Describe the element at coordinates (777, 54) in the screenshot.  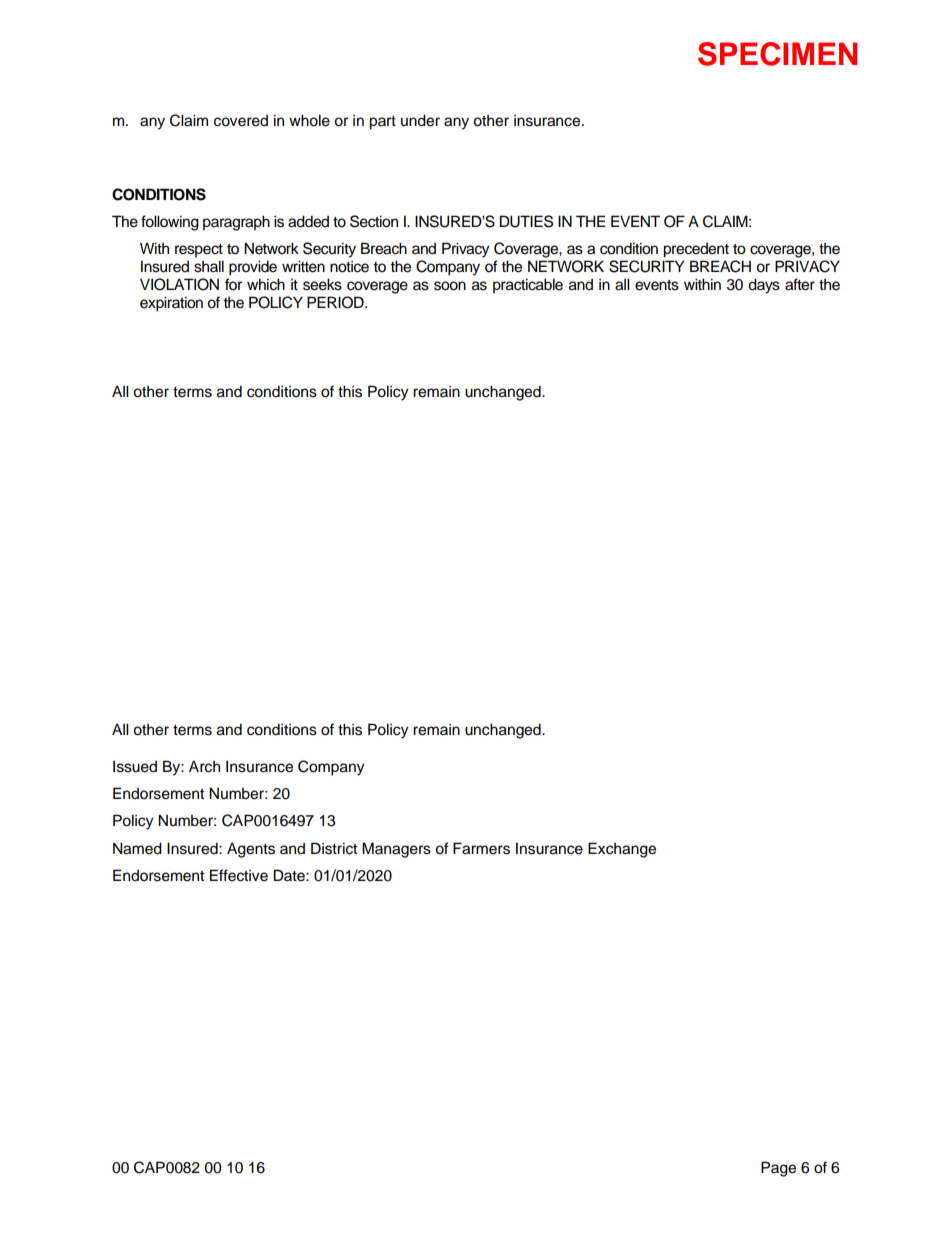
I see `SPECIMEN` at that location.
